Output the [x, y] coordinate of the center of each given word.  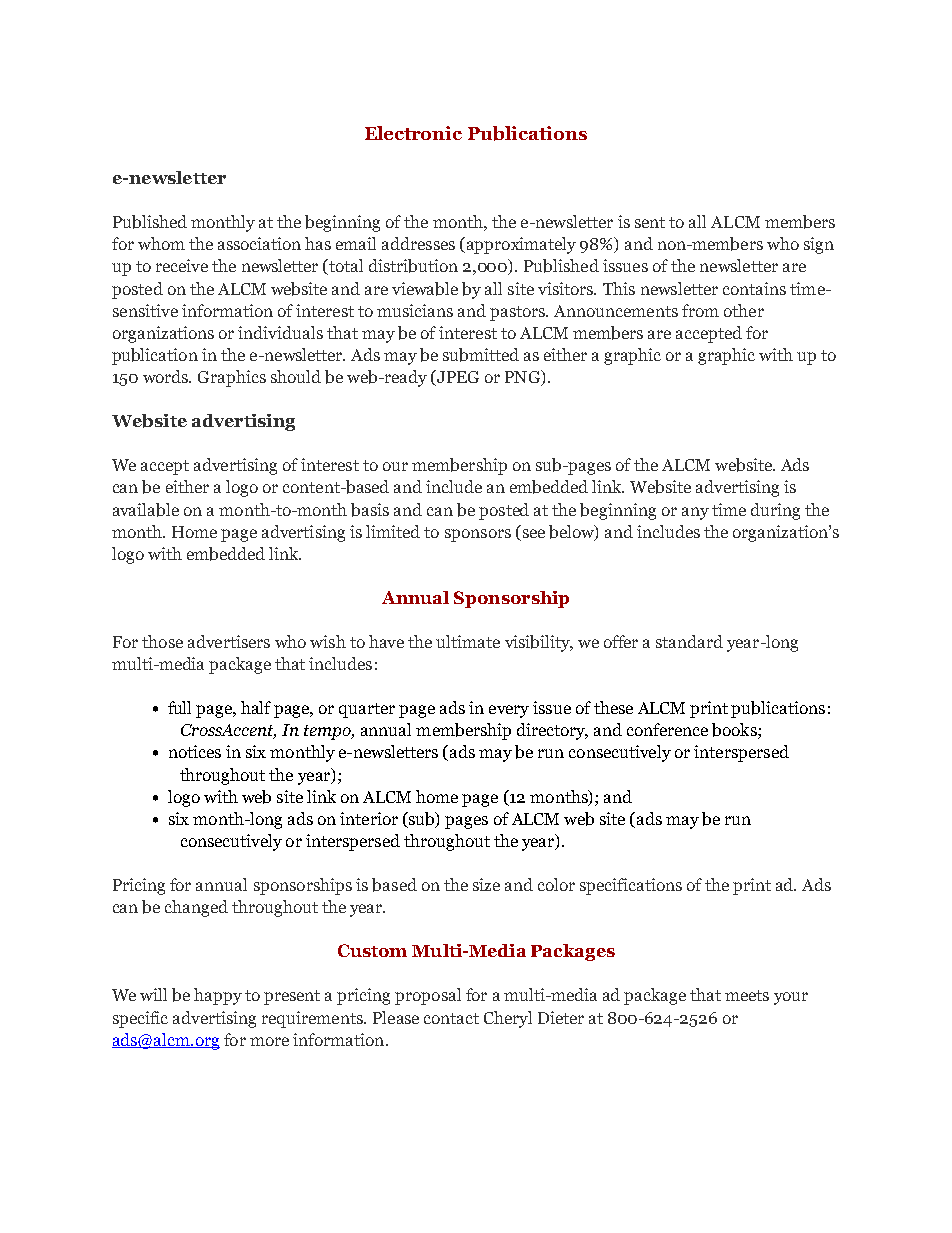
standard [689, 641]
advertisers [229, 641]
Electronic [413, 133]
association [259, 243]
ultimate [468, 641]
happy [218, 996]
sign [819, 245]
